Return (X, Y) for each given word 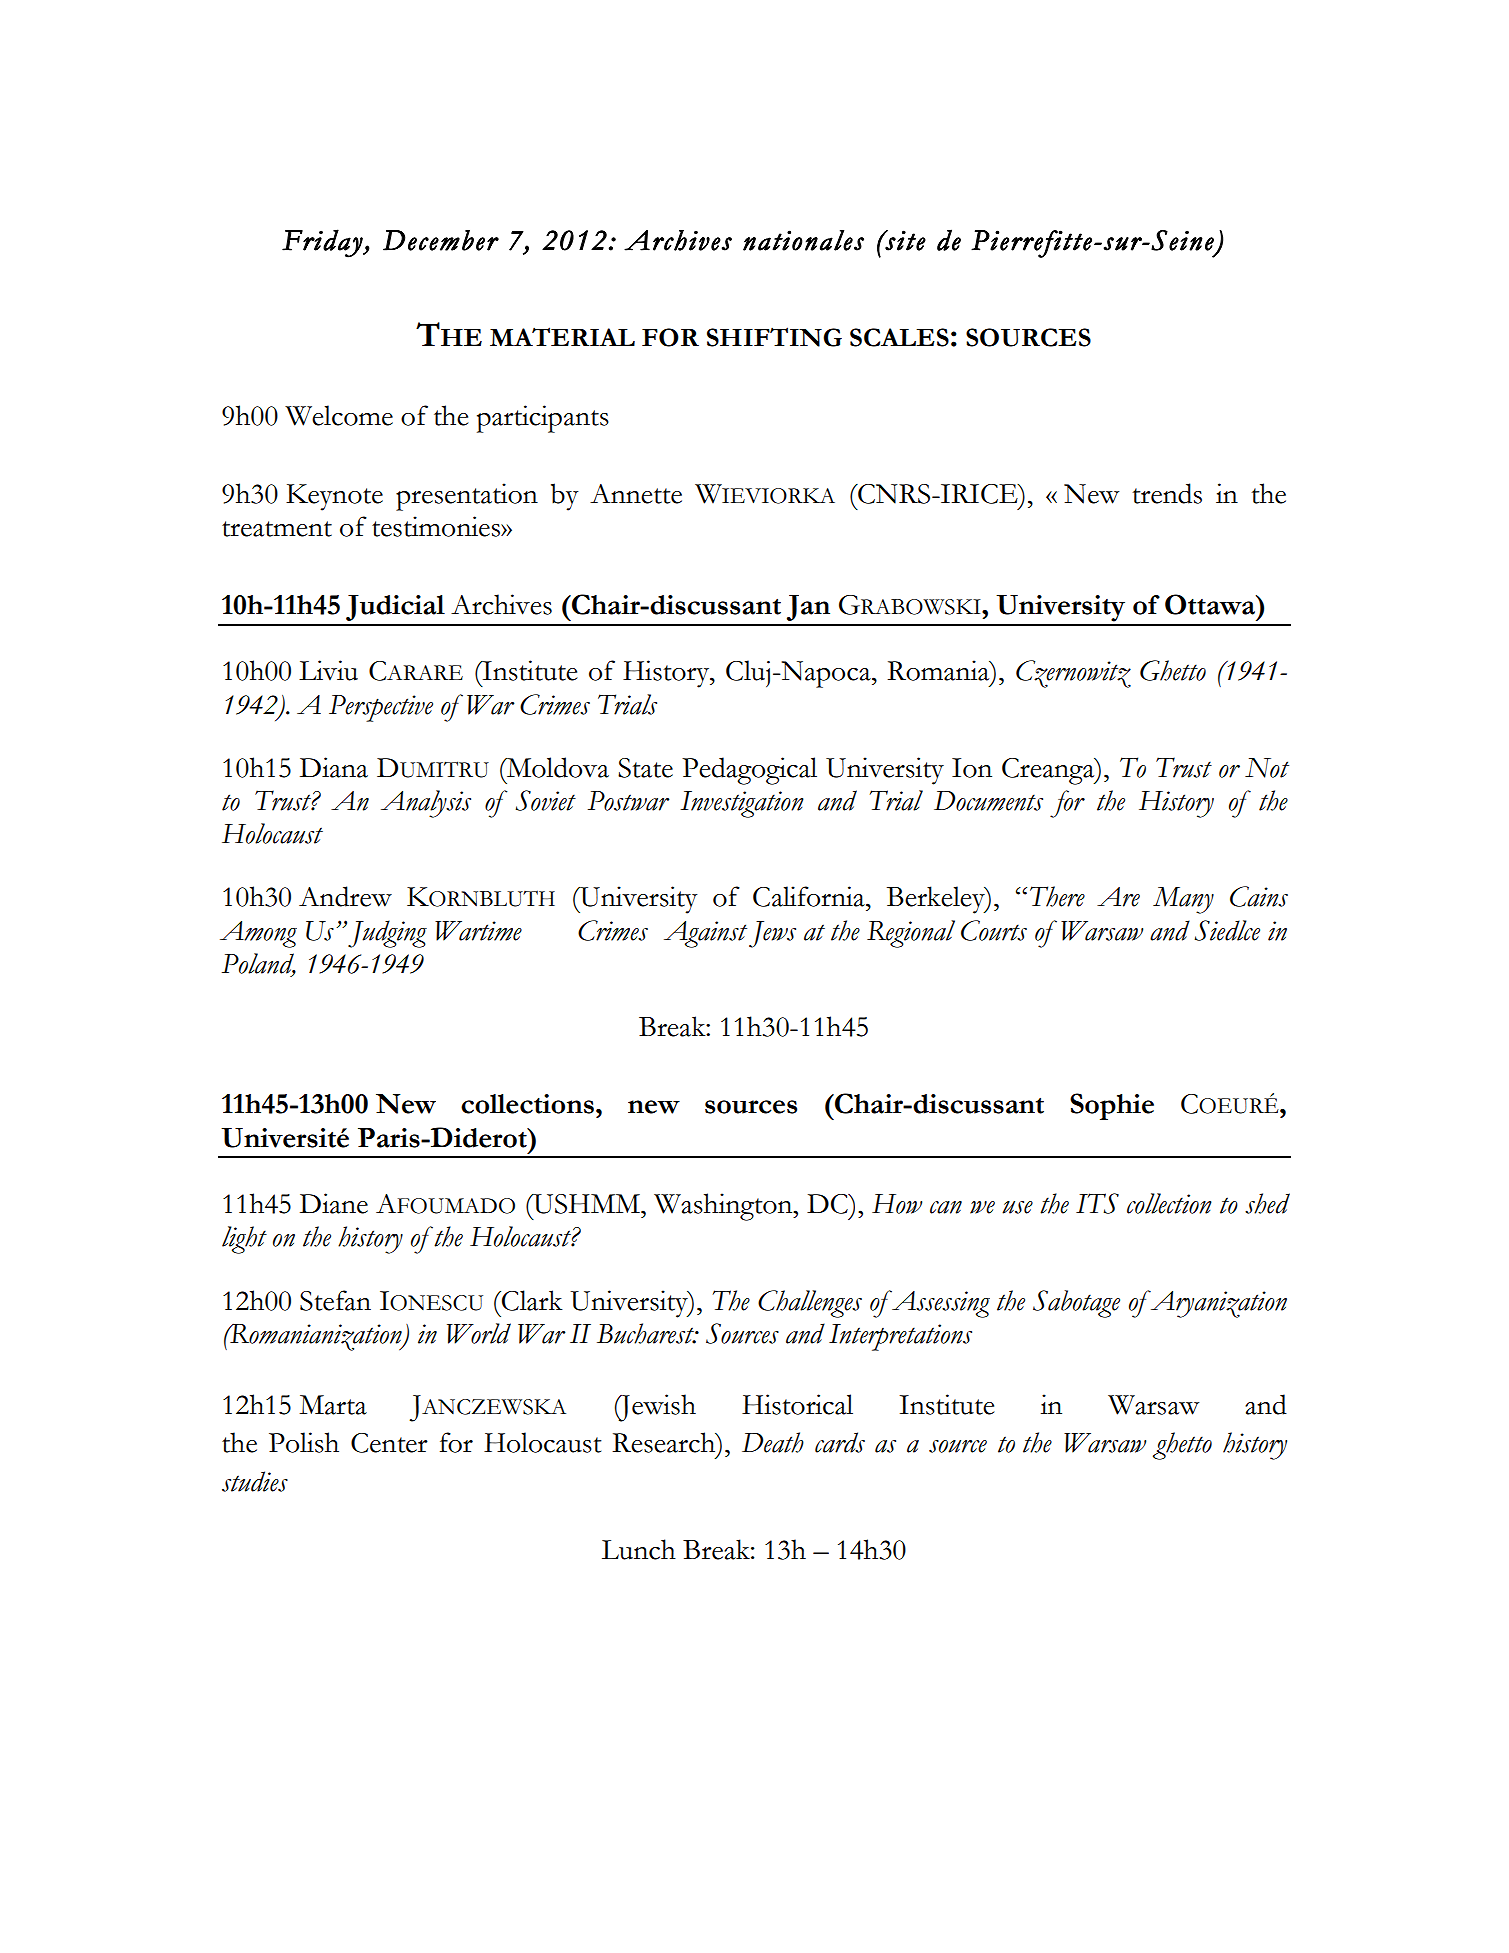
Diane (334, 1203)
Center (389, 1443)
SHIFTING (774, 337)
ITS (1097, 1203)
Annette (636, 494)
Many (1183, 900)
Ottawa (1211, 604)
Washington (724, 1207)
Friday (323, 243)
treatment (277, 529)
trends (1167, 493)
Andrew (345, 896)
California (810, 896)
